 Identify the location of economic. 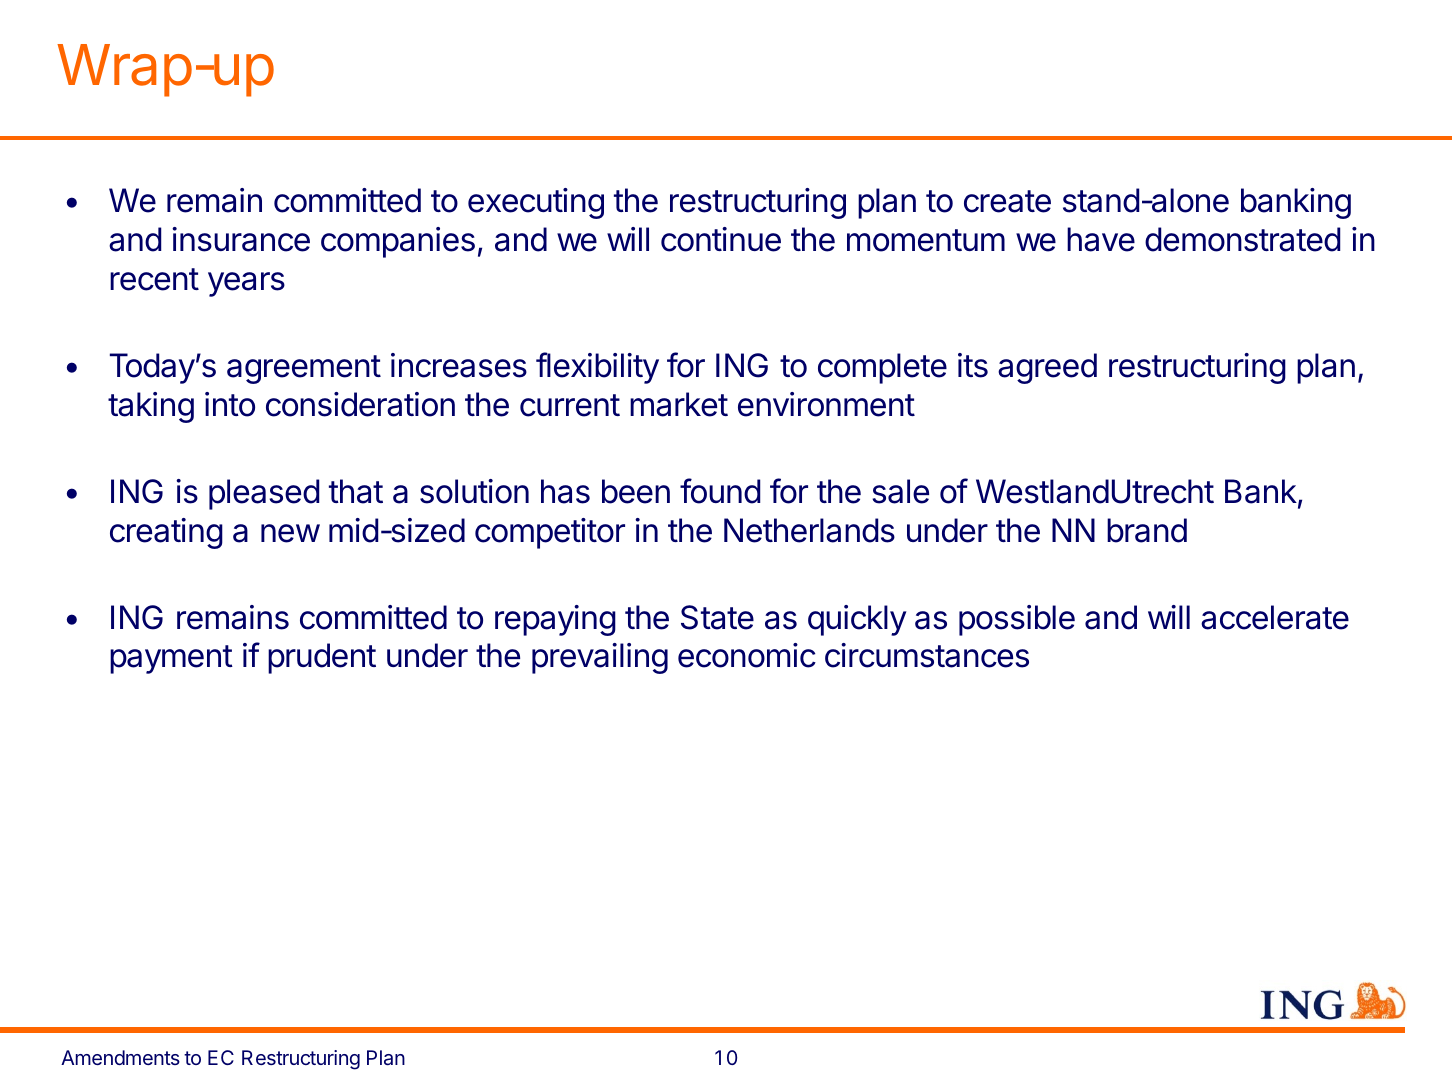
(747, 655).
